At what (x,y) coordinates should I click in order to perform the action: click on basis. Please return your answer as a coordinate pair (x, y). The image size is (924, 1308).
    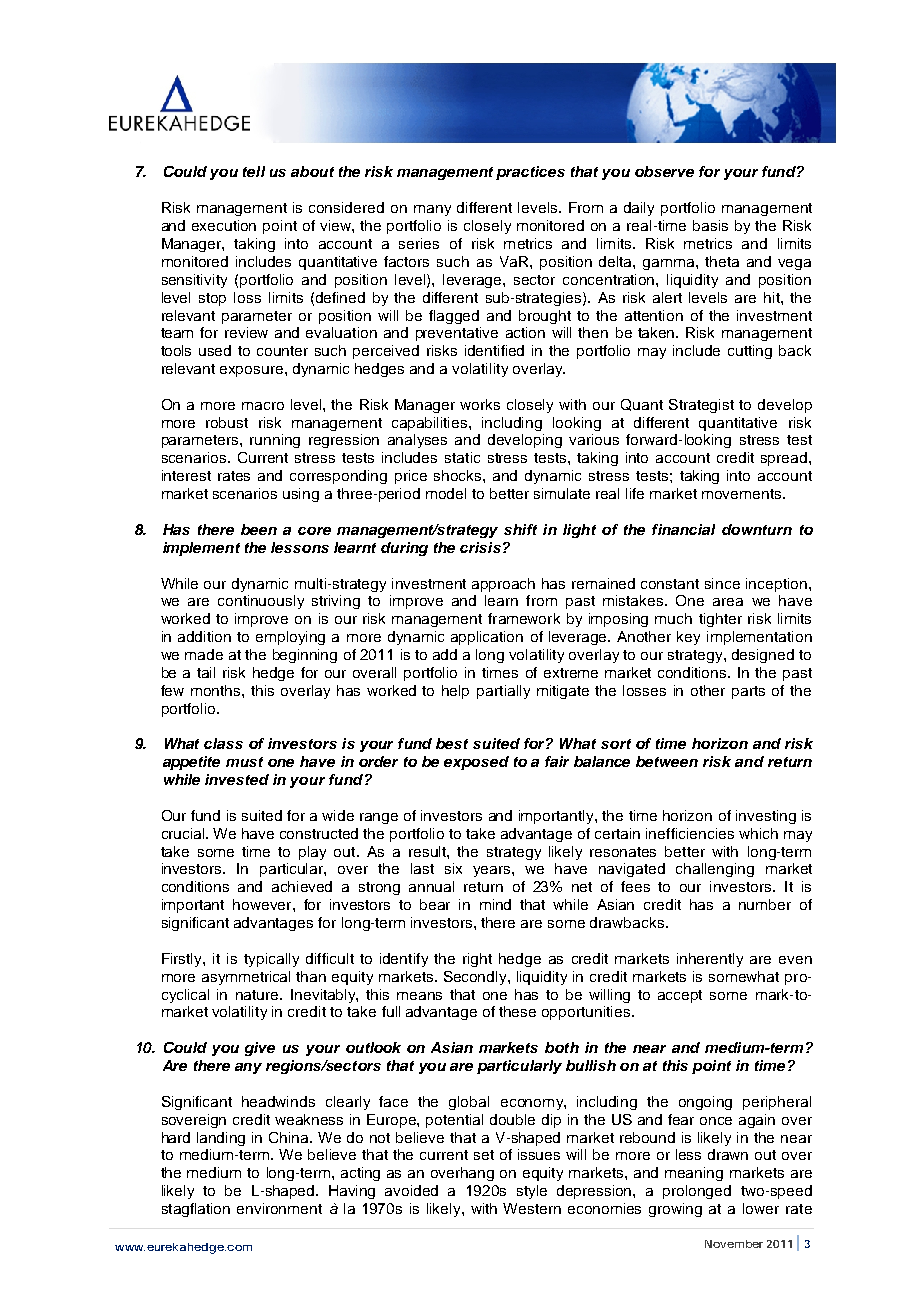
    Looking at the image, I should click on (710, 225).
